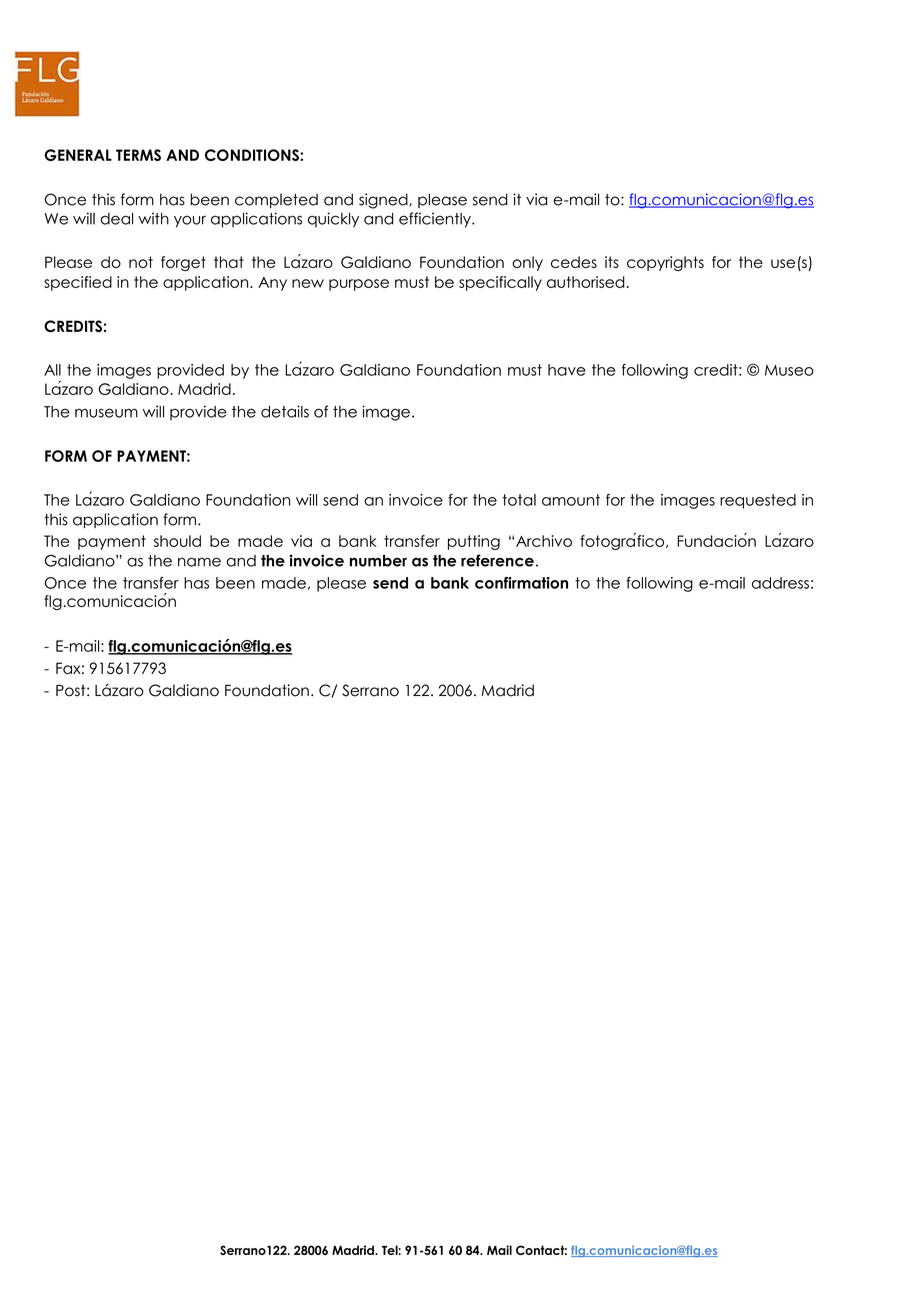 The width and height of the image is (924, 1308). I want to click on requested, so click(758, 501).
